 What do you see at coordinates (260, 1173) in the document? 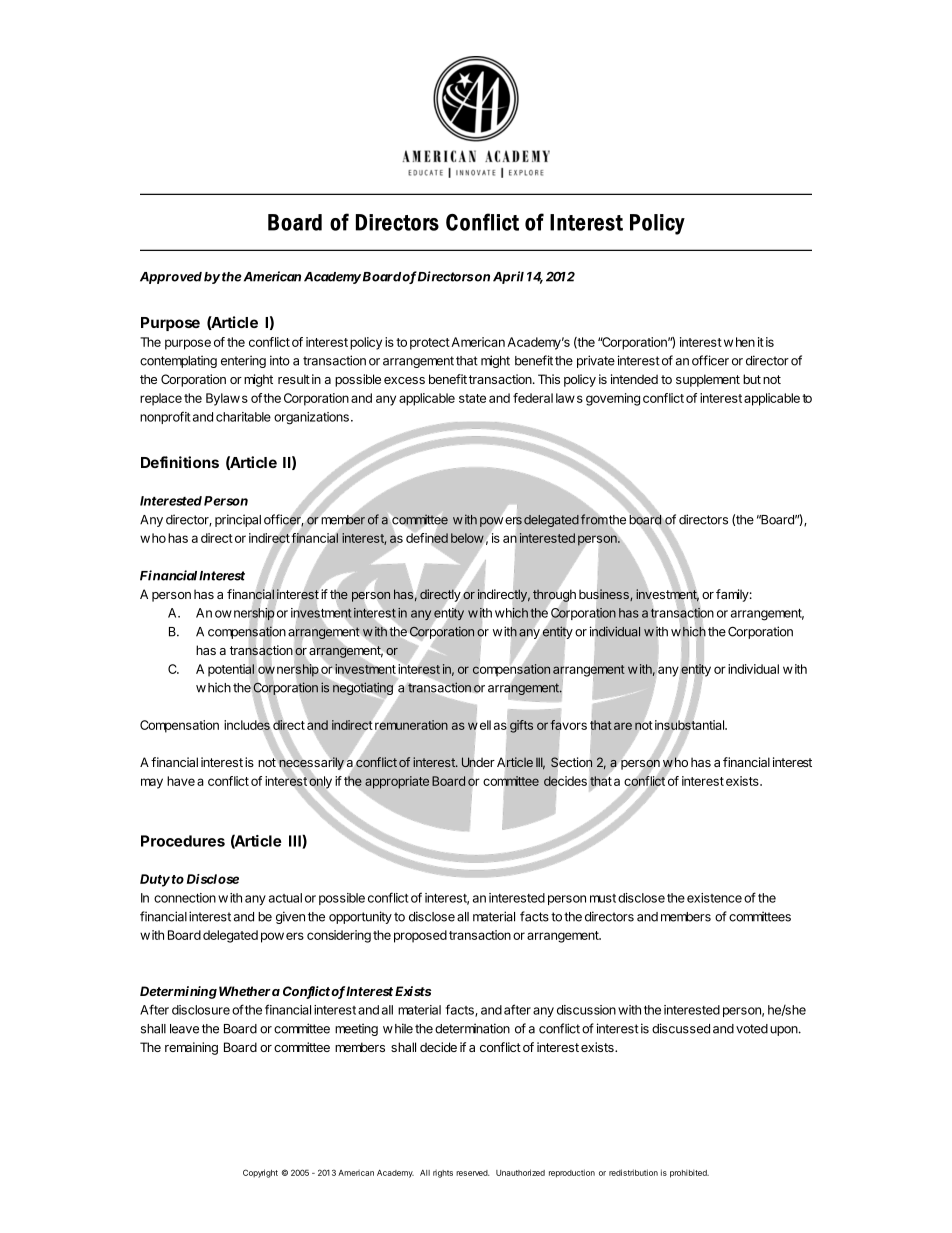
I see `Copyright` at bounding box center [260, 1173].
